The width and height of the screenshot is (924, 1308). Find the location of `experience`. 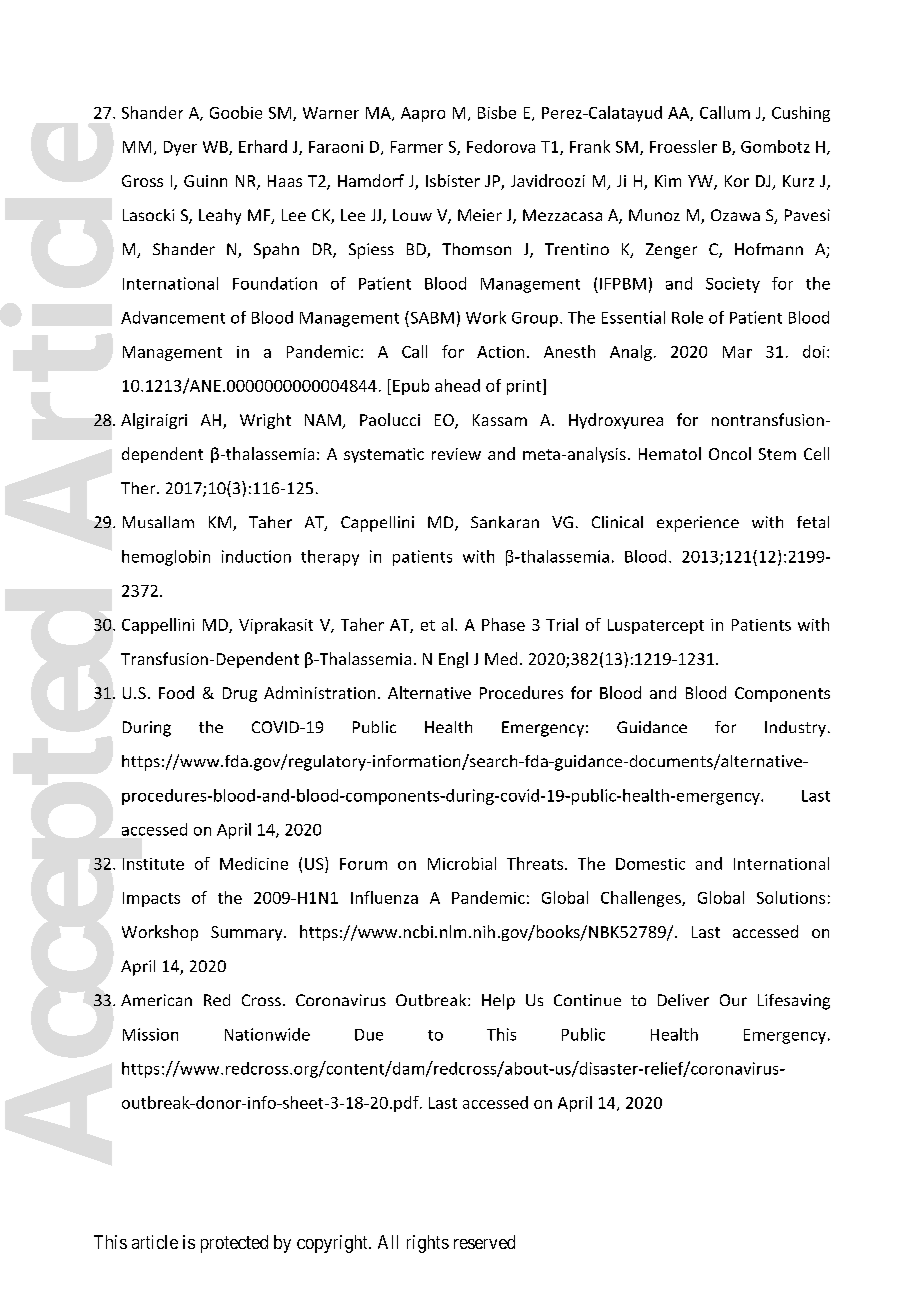

experience is located at coordinates (698, 524).
